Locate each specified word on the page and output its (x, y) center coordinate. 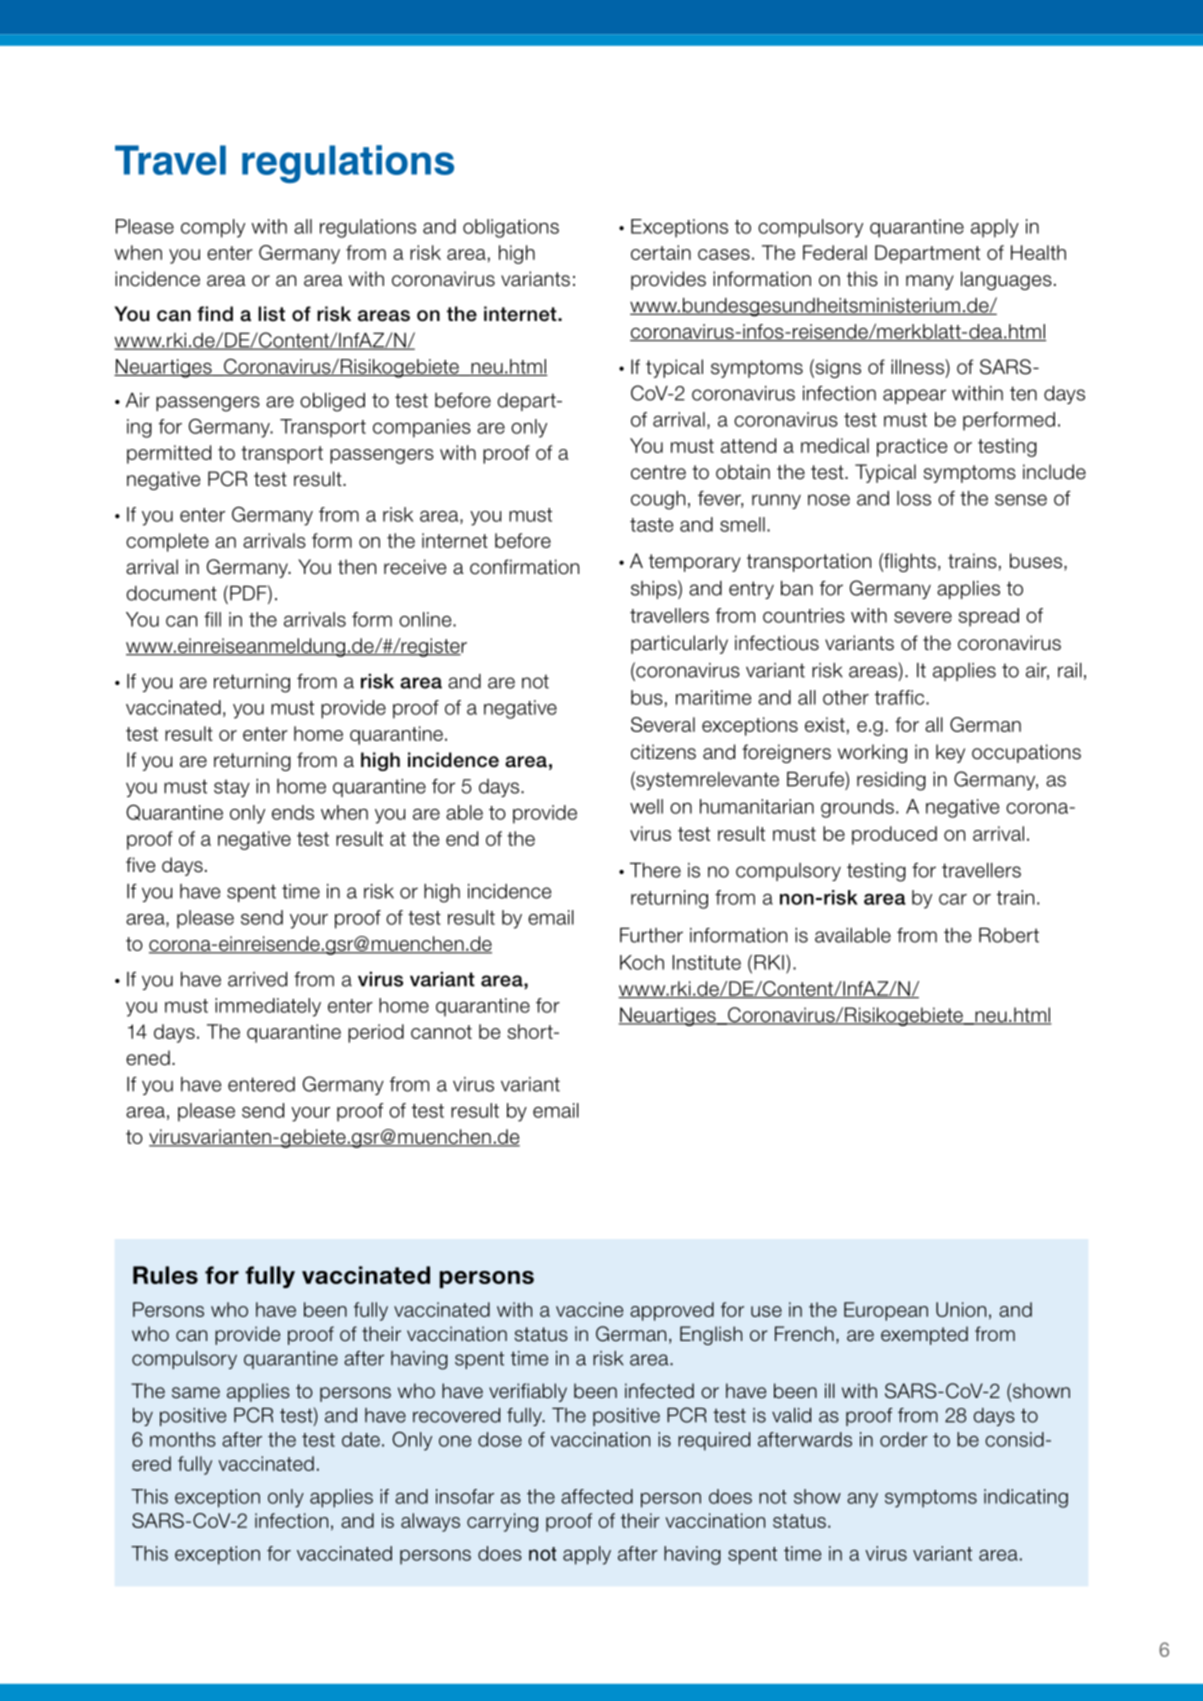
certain (661, 252)
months (183, 1439)
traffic (901, 697)
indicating (1026, 1498)
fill (212, 619)
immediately (268, 1007)
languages (1006, 280)
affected (597, 1496)
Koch (642, 962)
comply (213, 228)
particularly (679, 644)
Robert (1009, 935)
